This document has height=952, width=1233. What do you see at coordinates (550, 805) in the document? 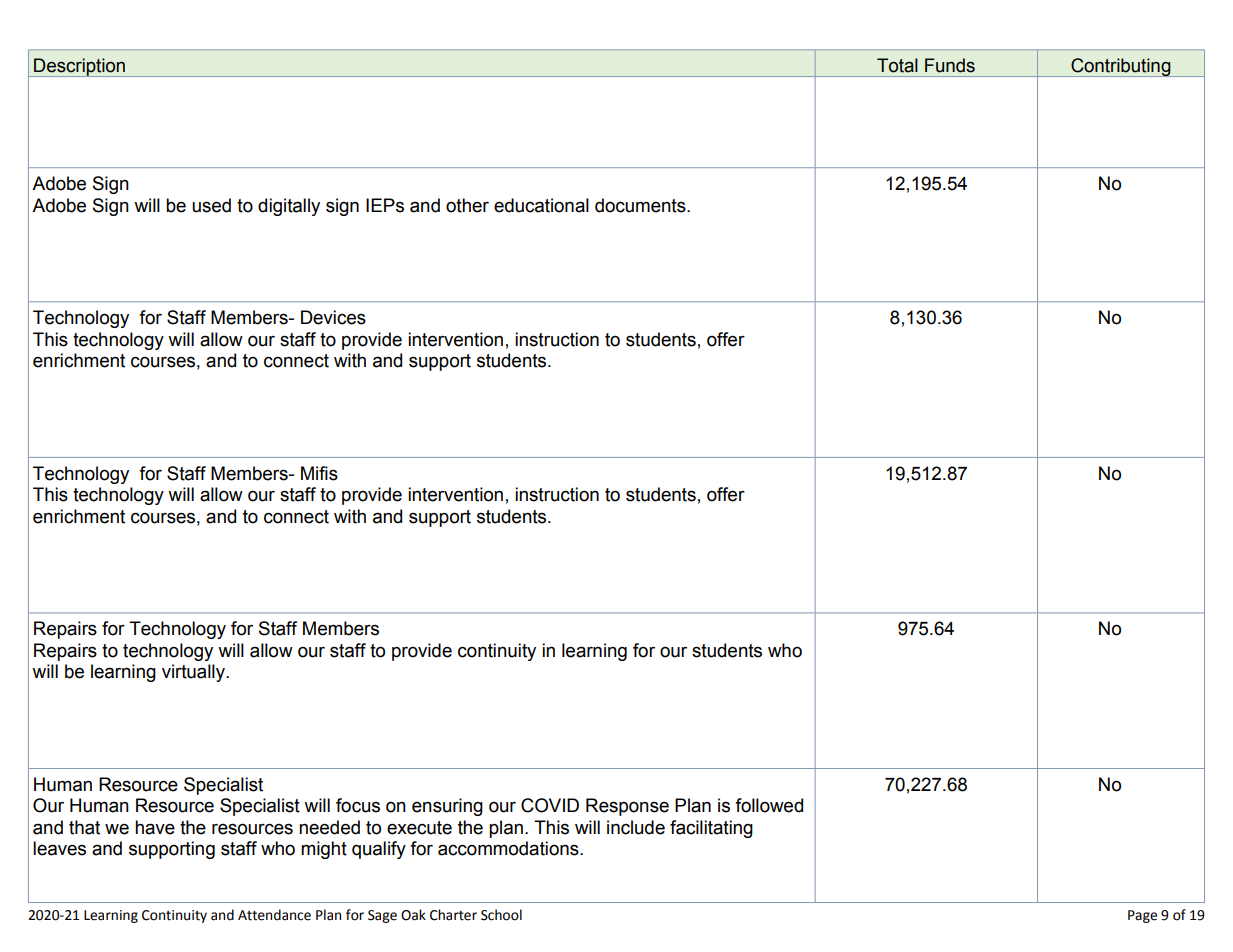
I see `COVID` at bounding box center [550, 805].
